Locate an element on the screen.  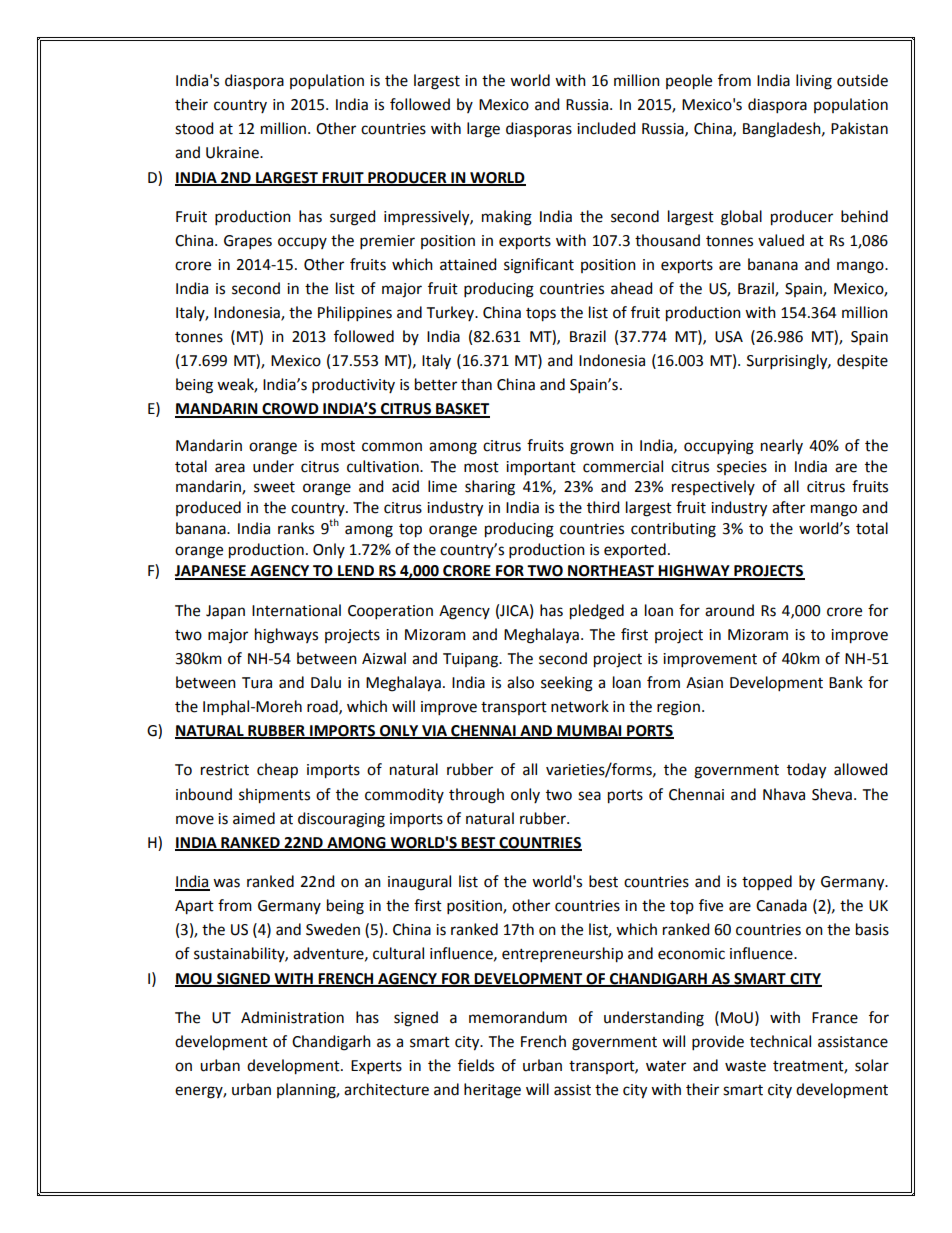
Ukraine is located at coordinates (233, 152).
